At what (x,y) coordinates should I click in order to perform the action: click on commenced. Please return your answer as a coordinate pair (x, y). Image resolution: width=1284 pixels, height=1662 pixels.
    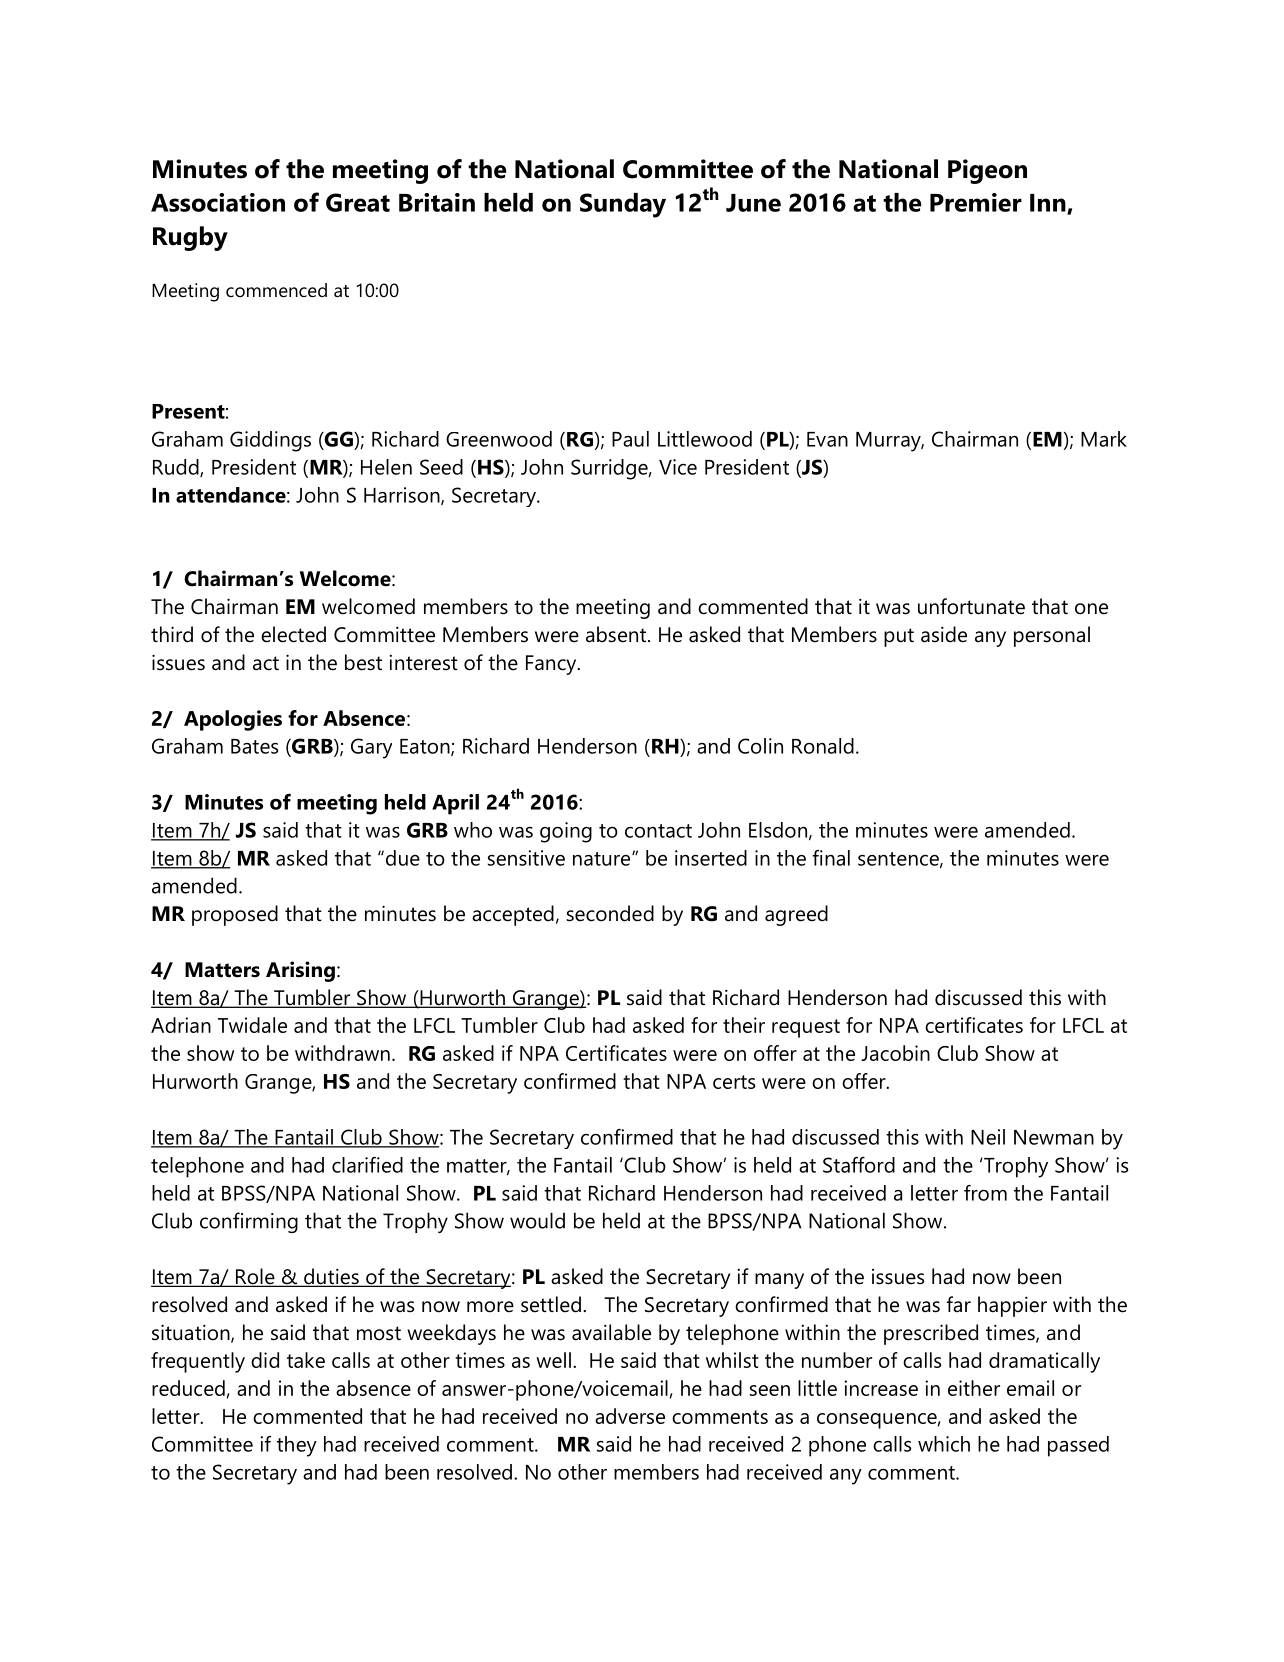
    Looking at the image, I should click on (276, 290).
